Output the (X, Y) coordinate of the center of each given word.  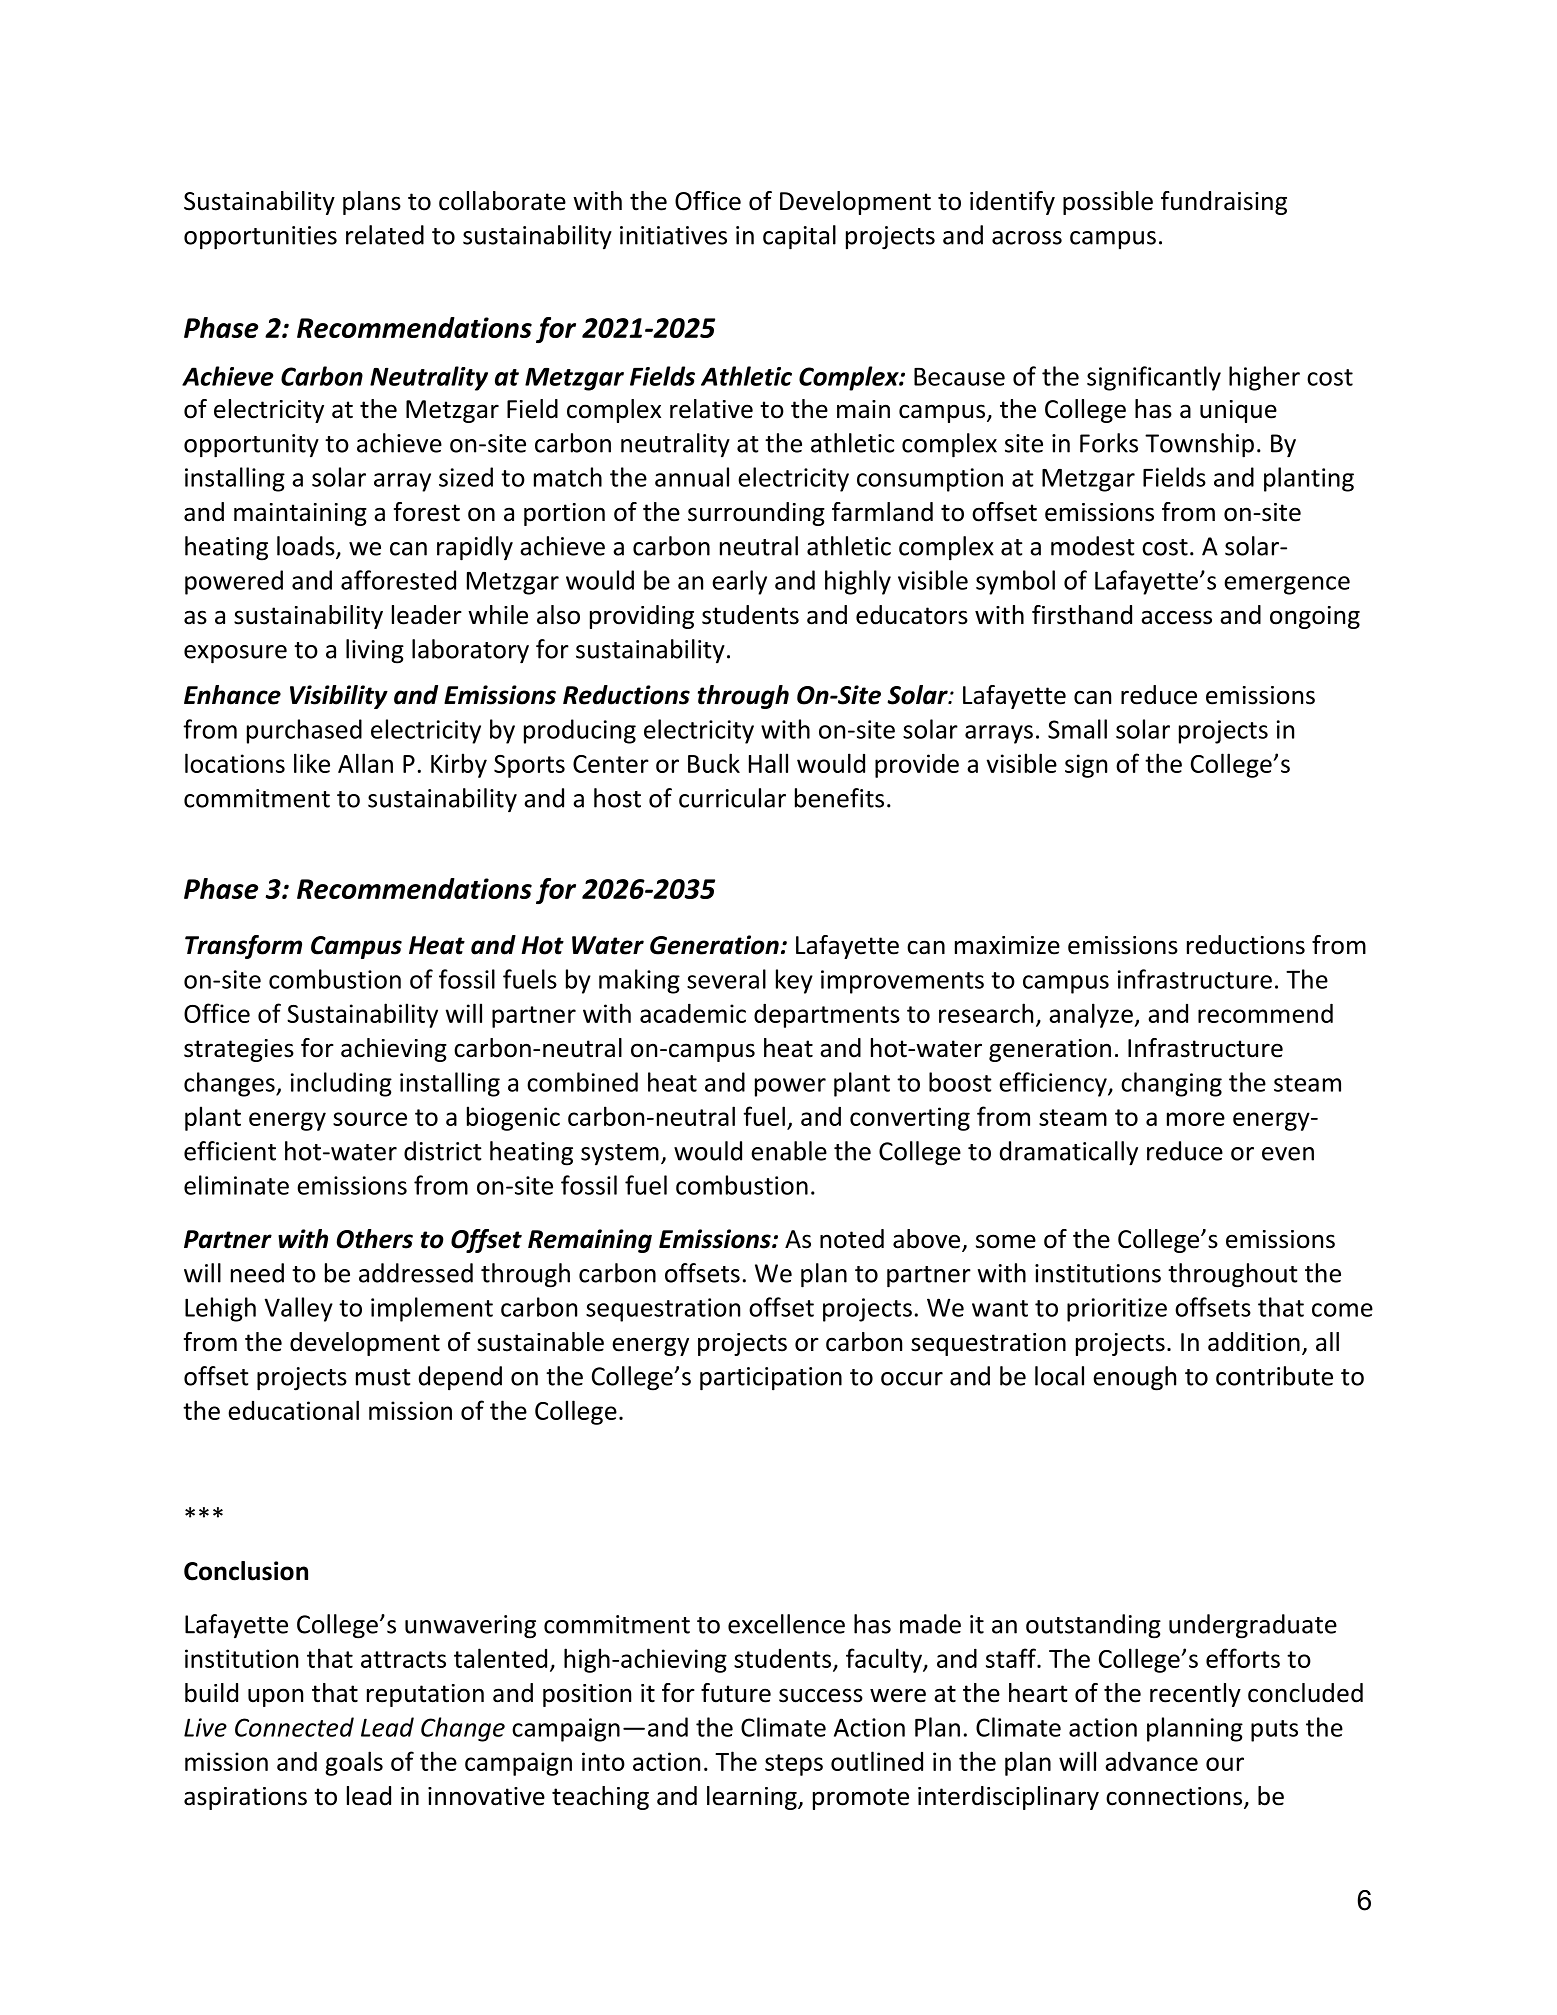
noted (852, 1239)
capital (799, 237)
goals (354, 1763)
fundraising (1224, 203)
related (385, 235)
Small (1077, 729)
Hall (768, 763)
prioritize (1117, 1310)
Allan (365, 763)
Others (375, 1239)
